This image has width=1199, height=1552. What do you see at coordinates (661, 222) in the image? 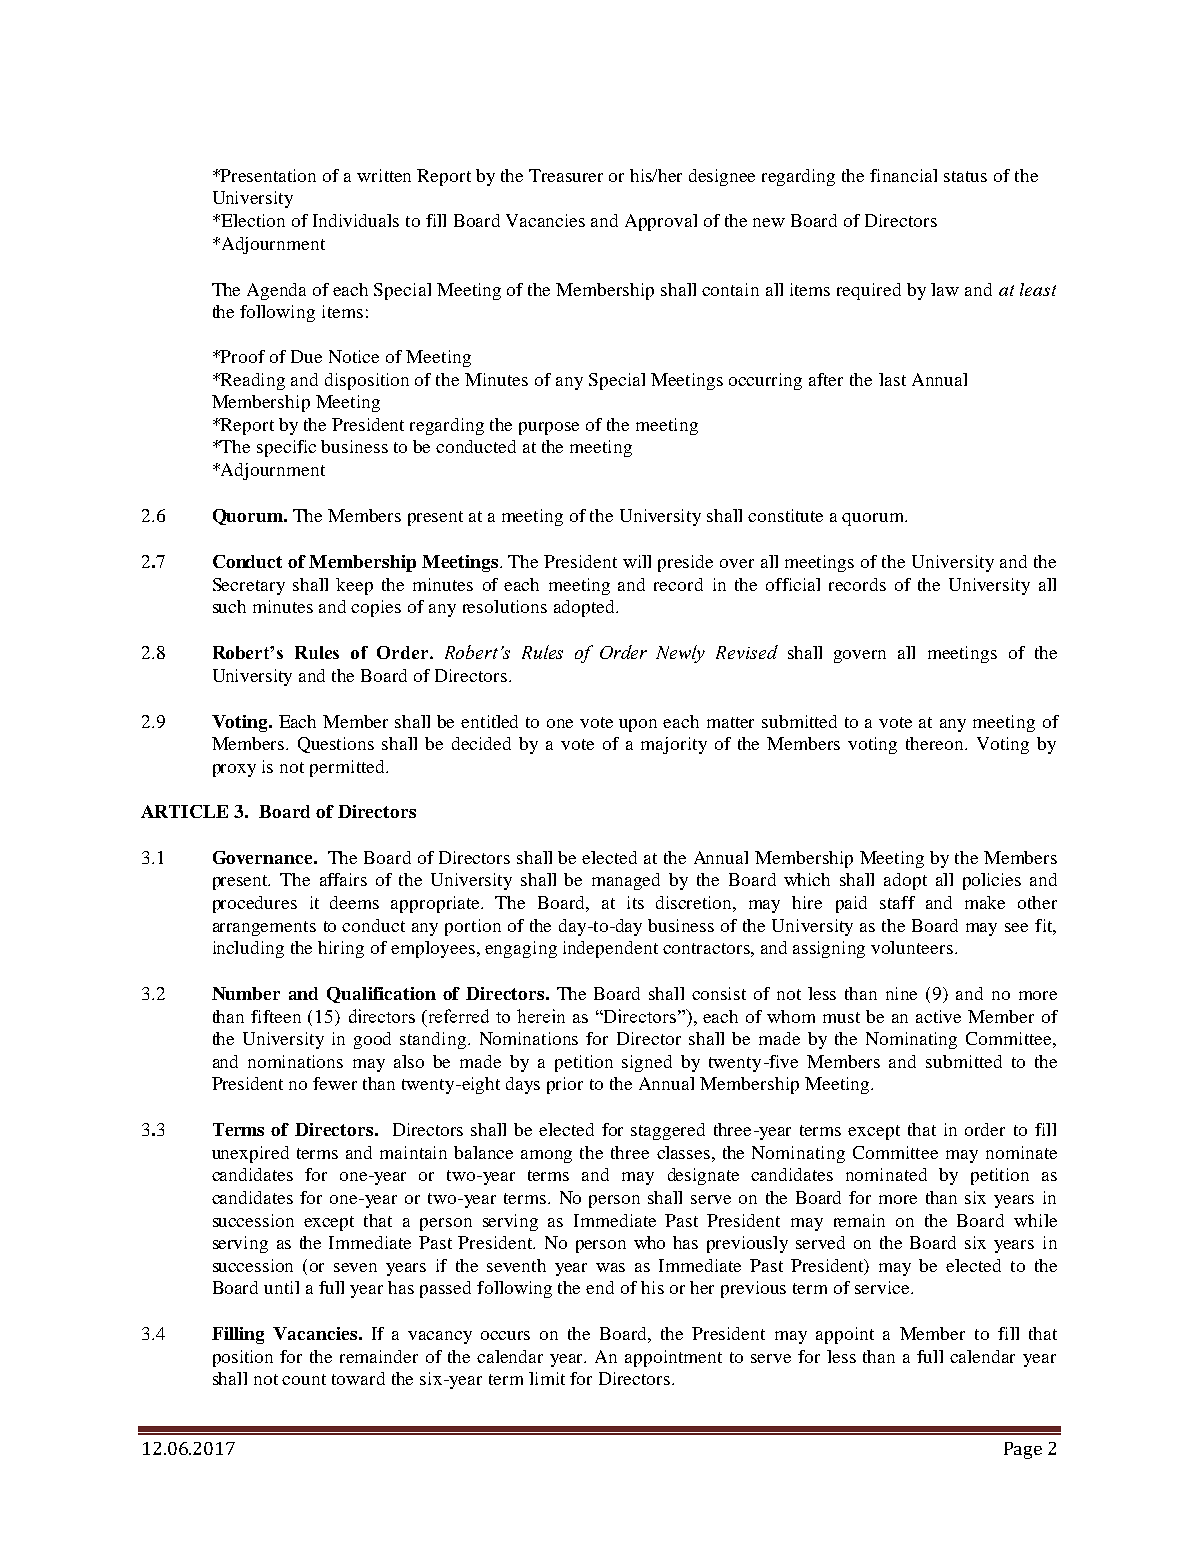
I see `Approval` at bounding box center [661, 222].
